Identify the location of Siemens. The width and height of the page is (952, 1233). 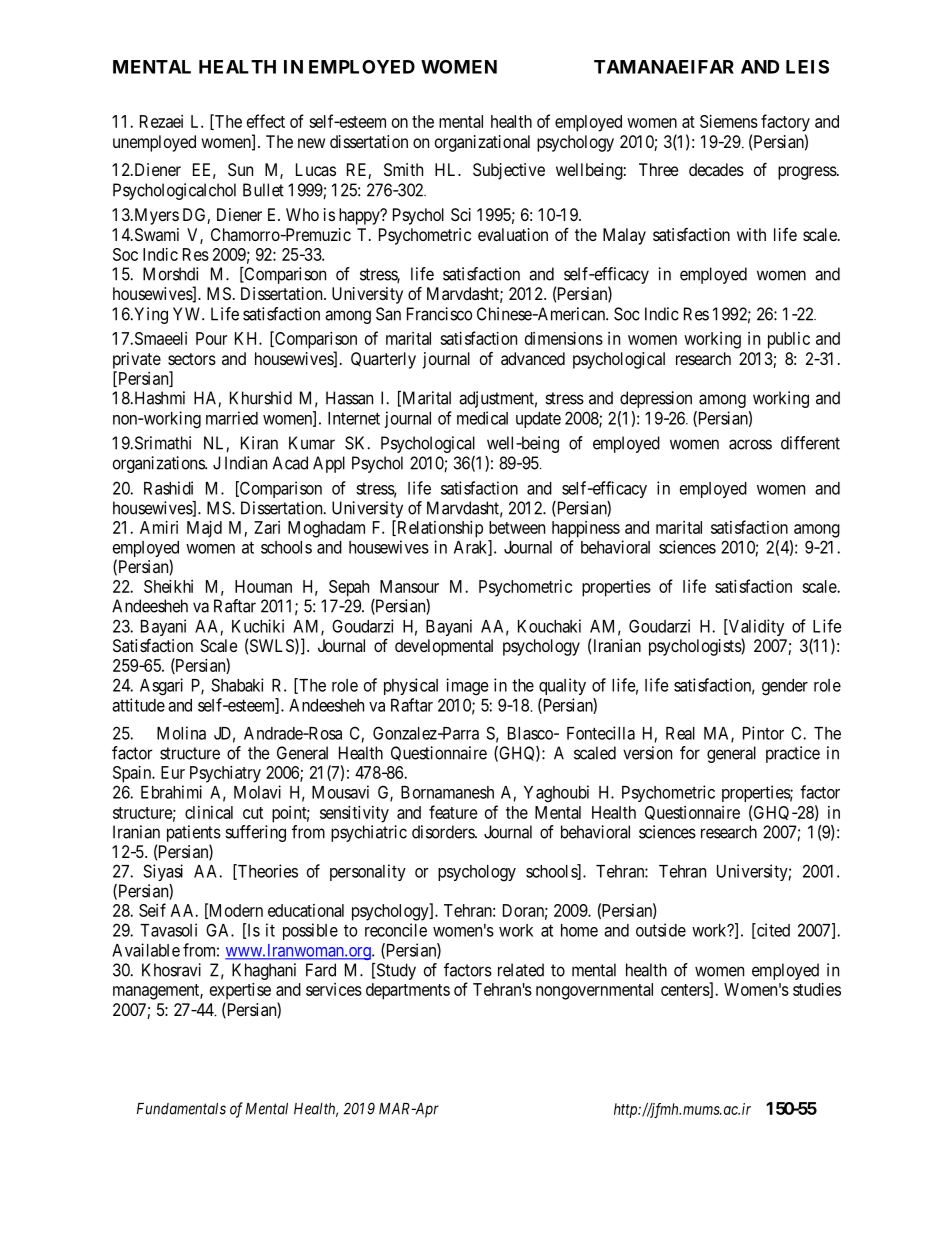
(729, 121).
